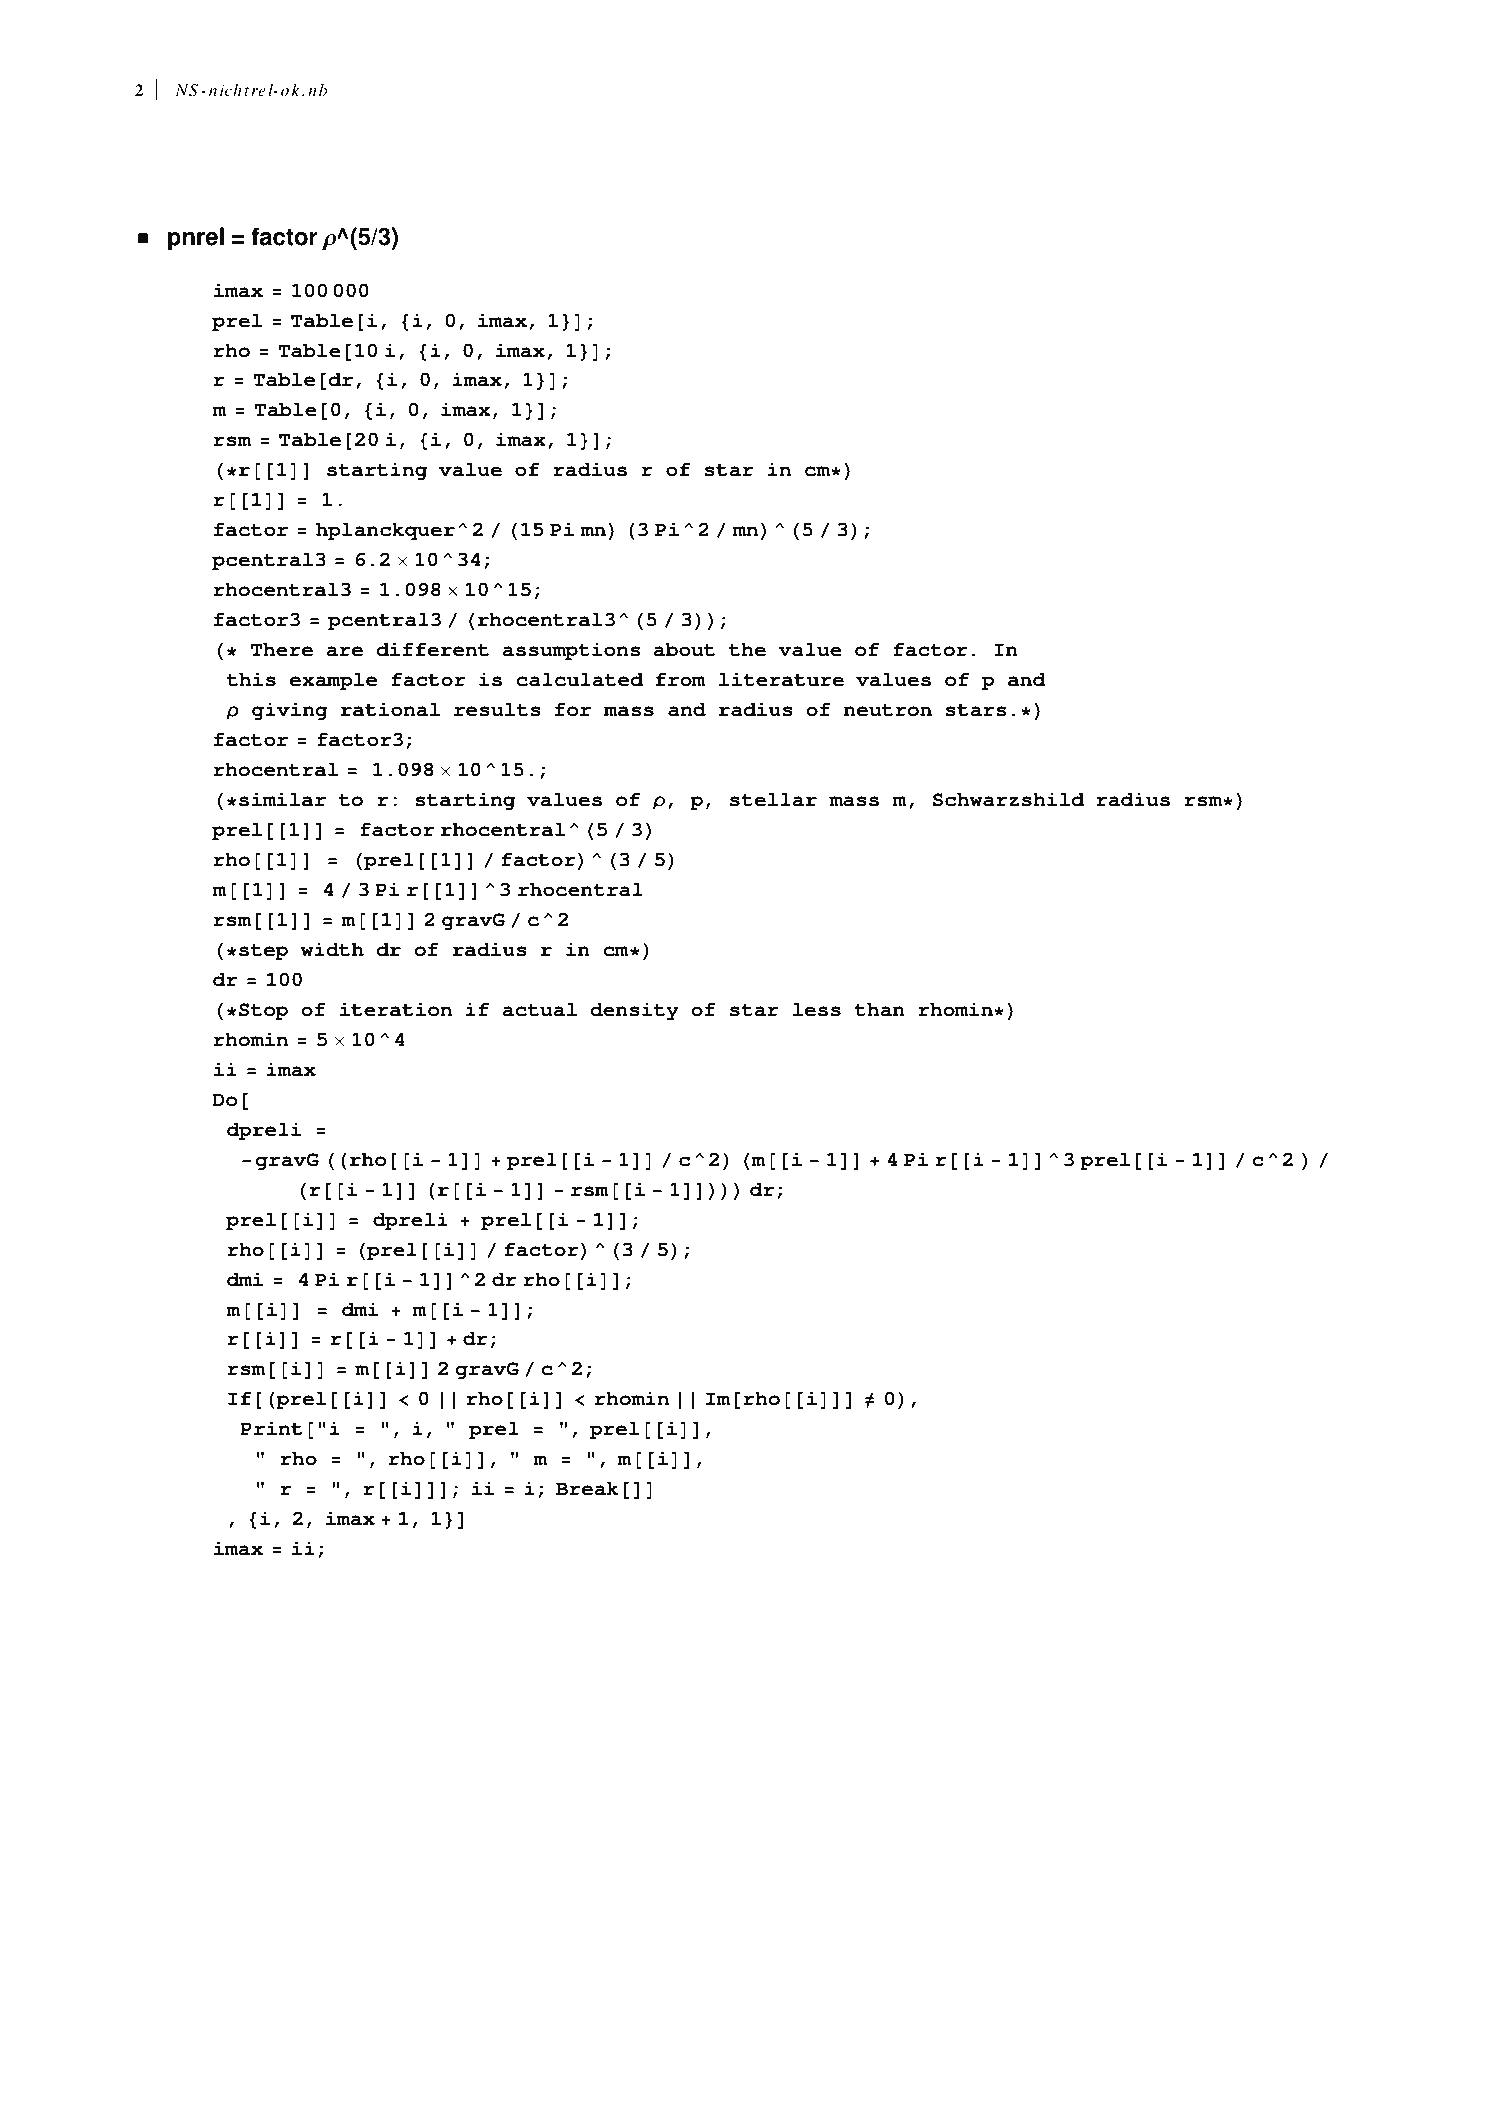  Describe the element at coordinates (817, 1009) in the document. I see `less` at that location.
